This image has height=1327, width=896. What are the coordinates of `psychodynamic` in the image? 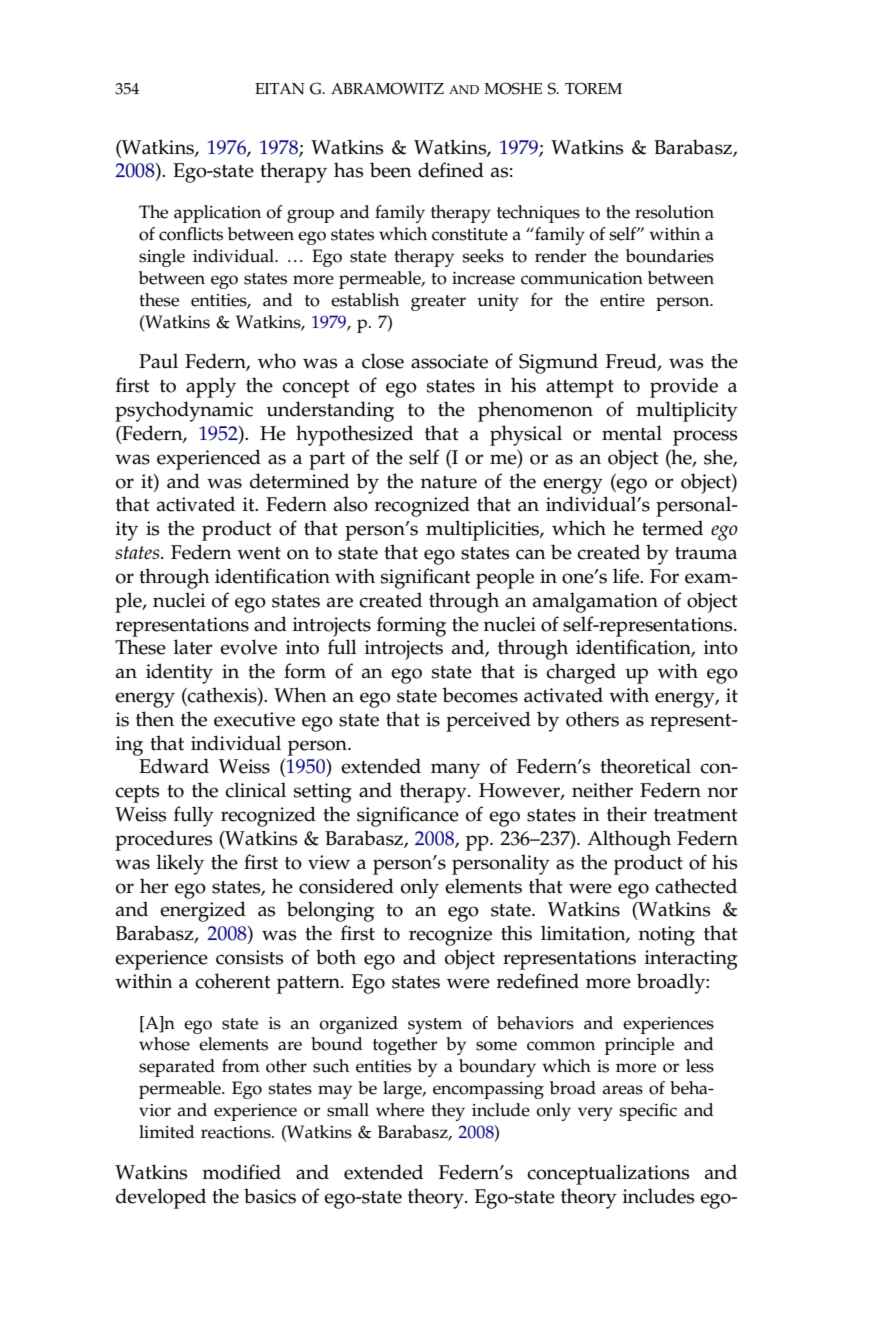 It's located at (184, 411).
